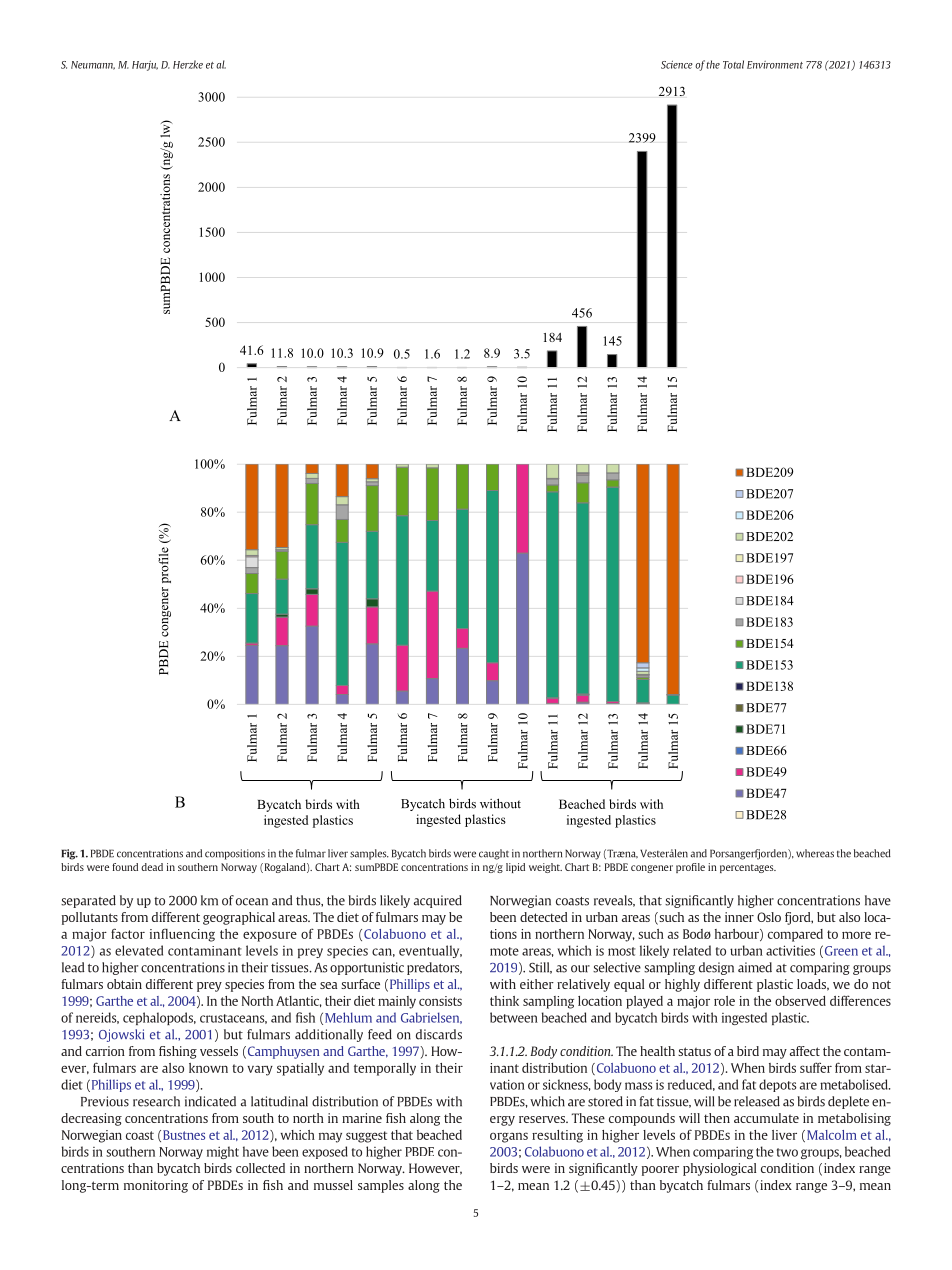  What do you see at coordinates (677, 64) in the image?
I see `Science` at bounding box center [677, 64].
